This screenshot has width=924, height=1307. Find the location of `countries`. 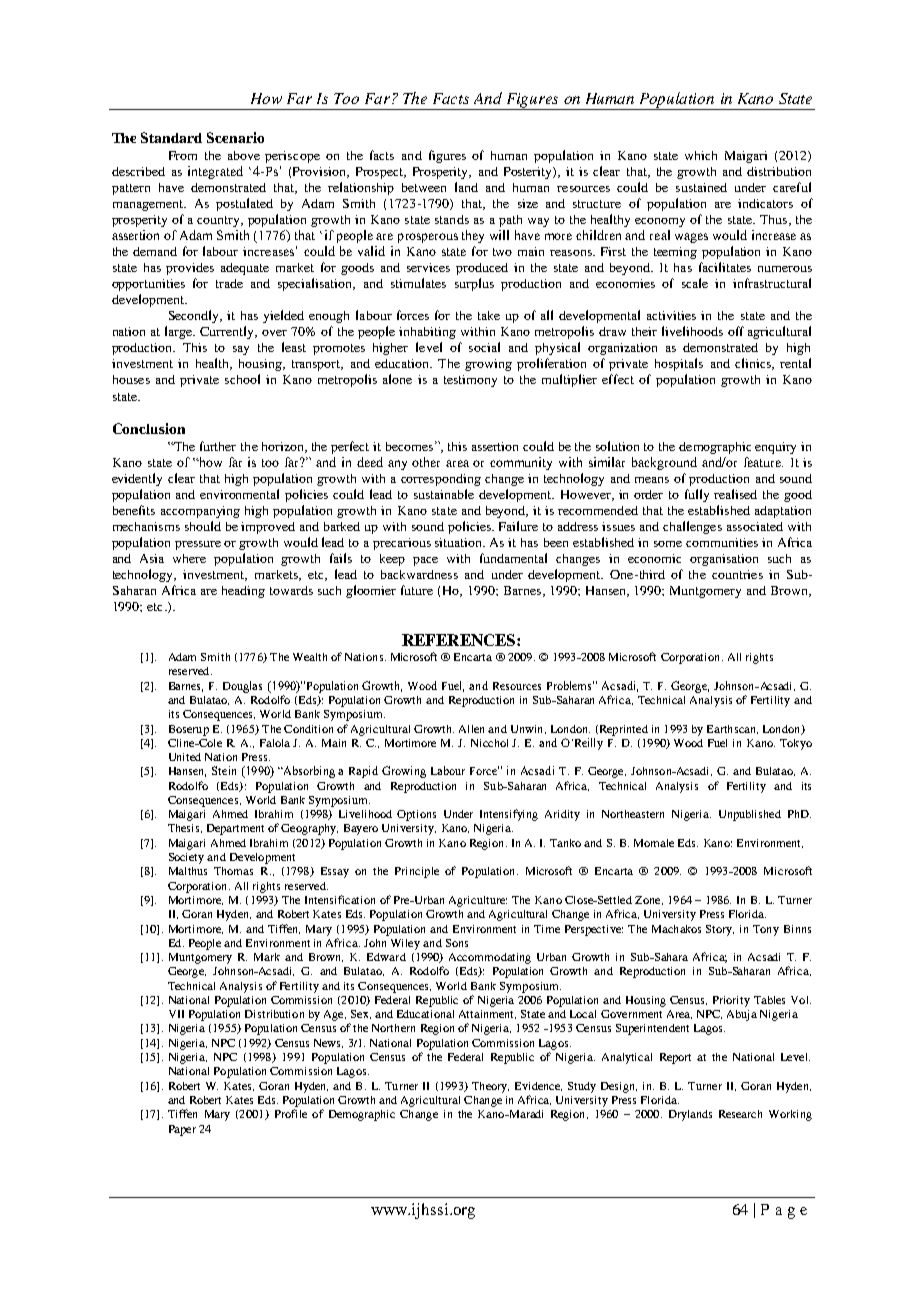

countries is located at coordinates (737, 574).
